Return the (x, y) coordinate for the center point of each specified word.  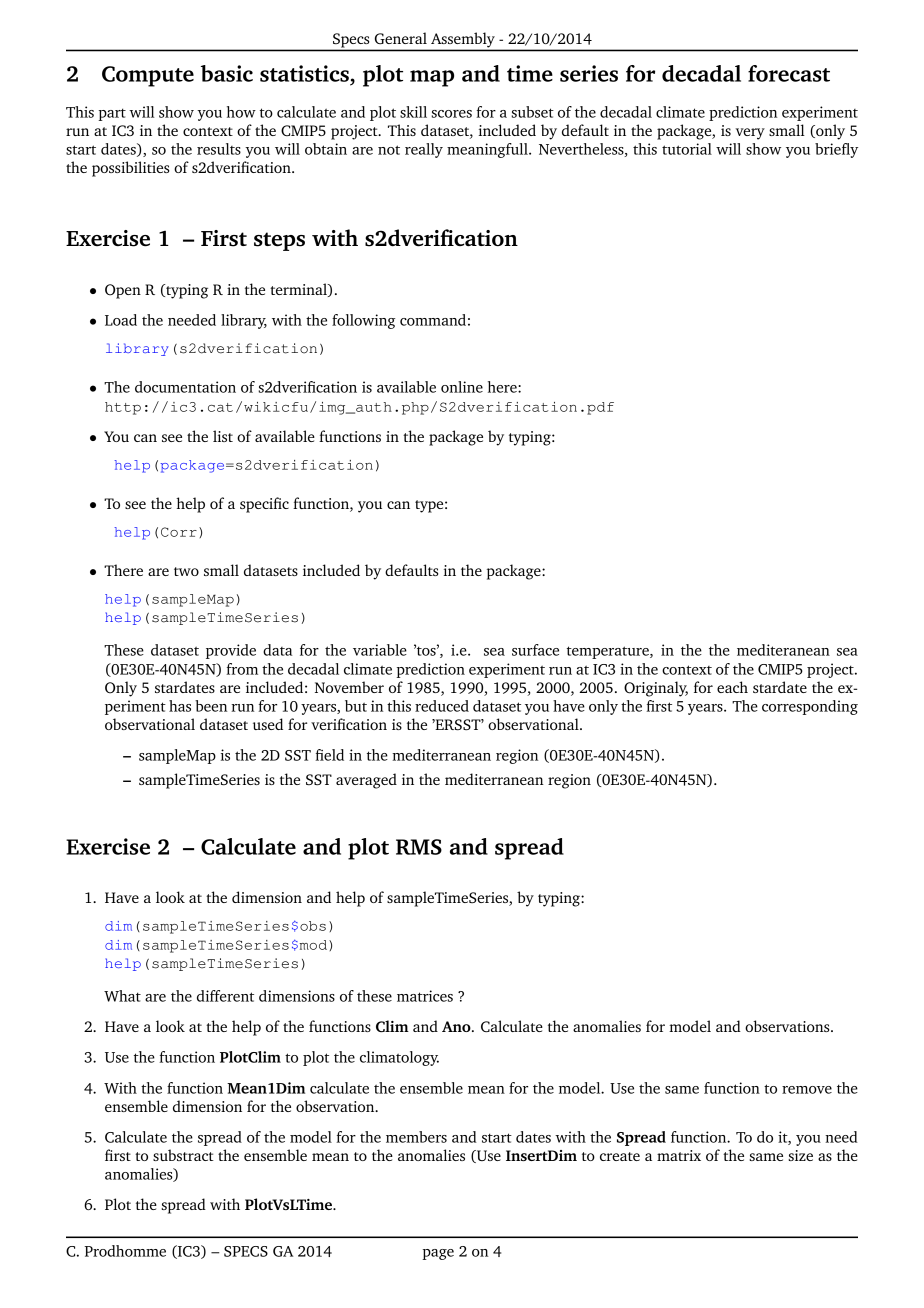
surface (535, 650)
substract (183, 1155)
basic (227, 73)
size (800, 1155)
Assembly (463, 40)
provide (231, 651)
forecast (789, 73)
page (438, 1254)
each (732, 687)
